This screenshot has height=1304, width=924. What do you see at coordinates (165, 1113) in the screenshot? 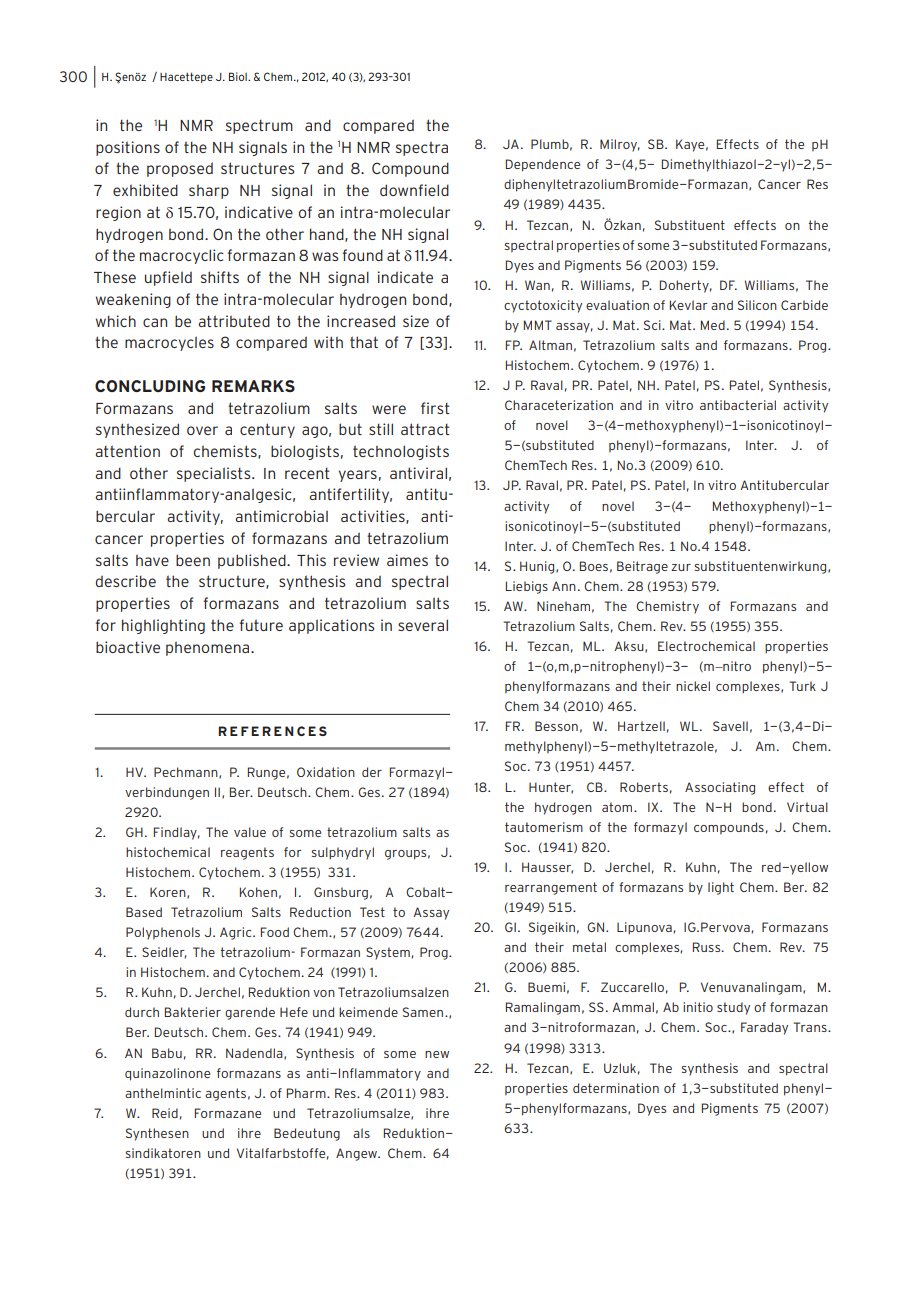
I see `Reid` at bounding box center [165, 1113].
